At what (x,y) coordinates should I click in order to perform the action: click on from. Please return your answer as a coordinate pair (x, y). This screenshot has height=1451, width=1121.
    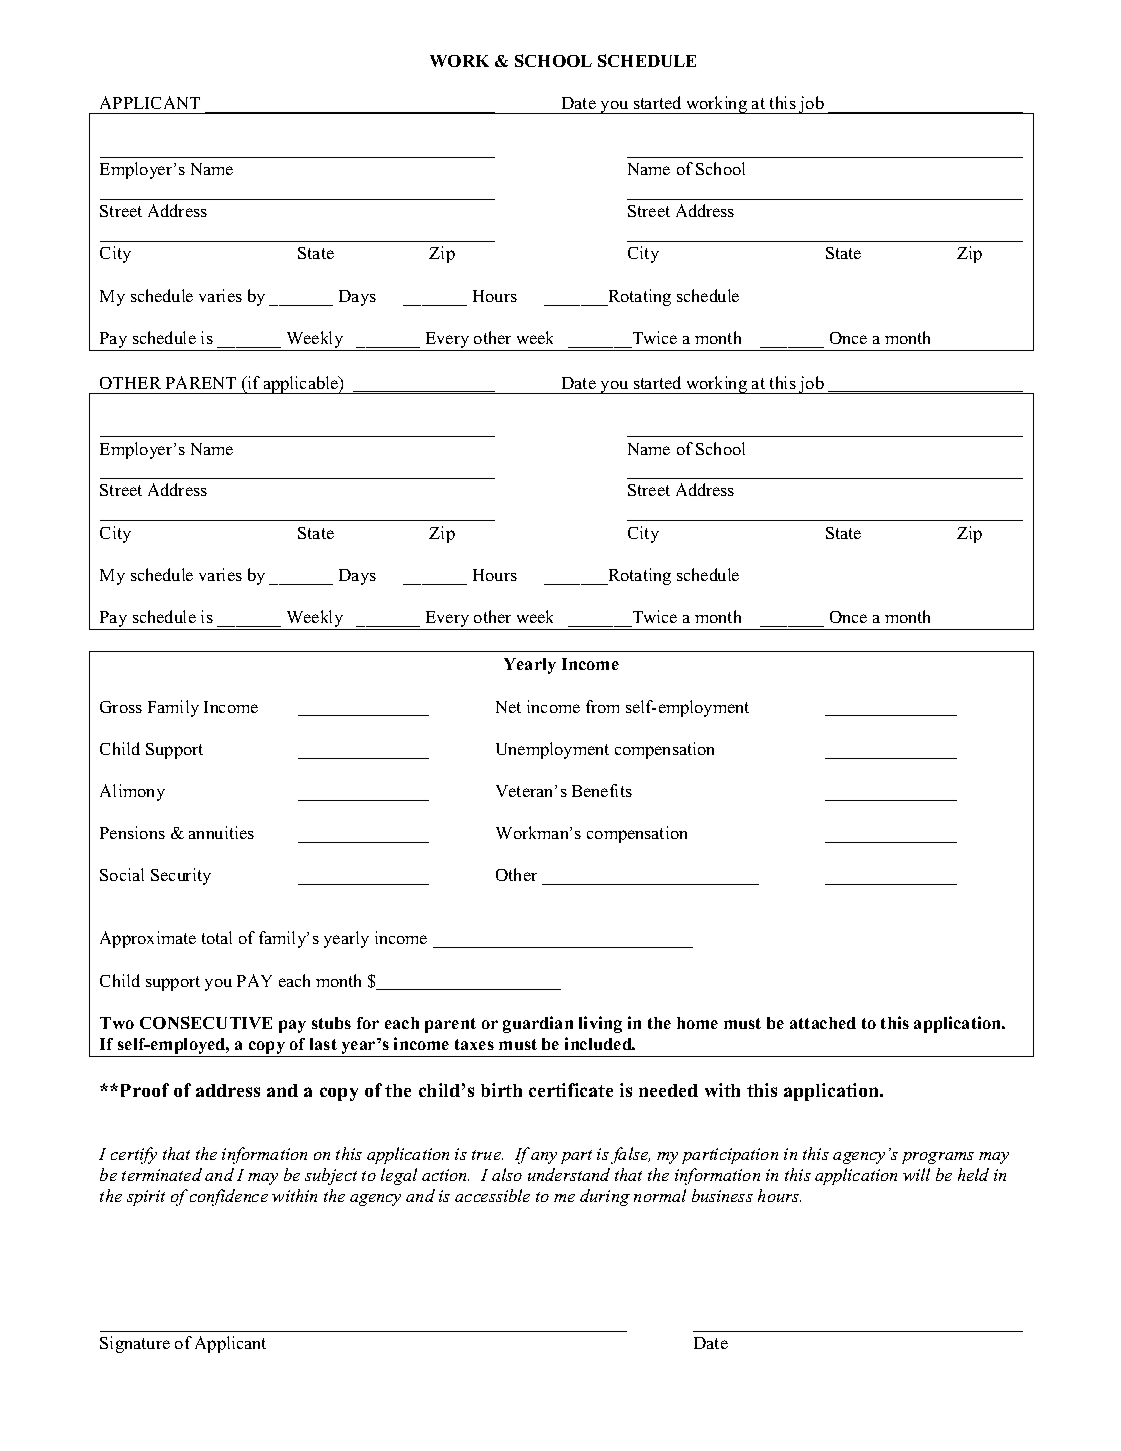
    Looking at the image, I should click on (602, 706).
